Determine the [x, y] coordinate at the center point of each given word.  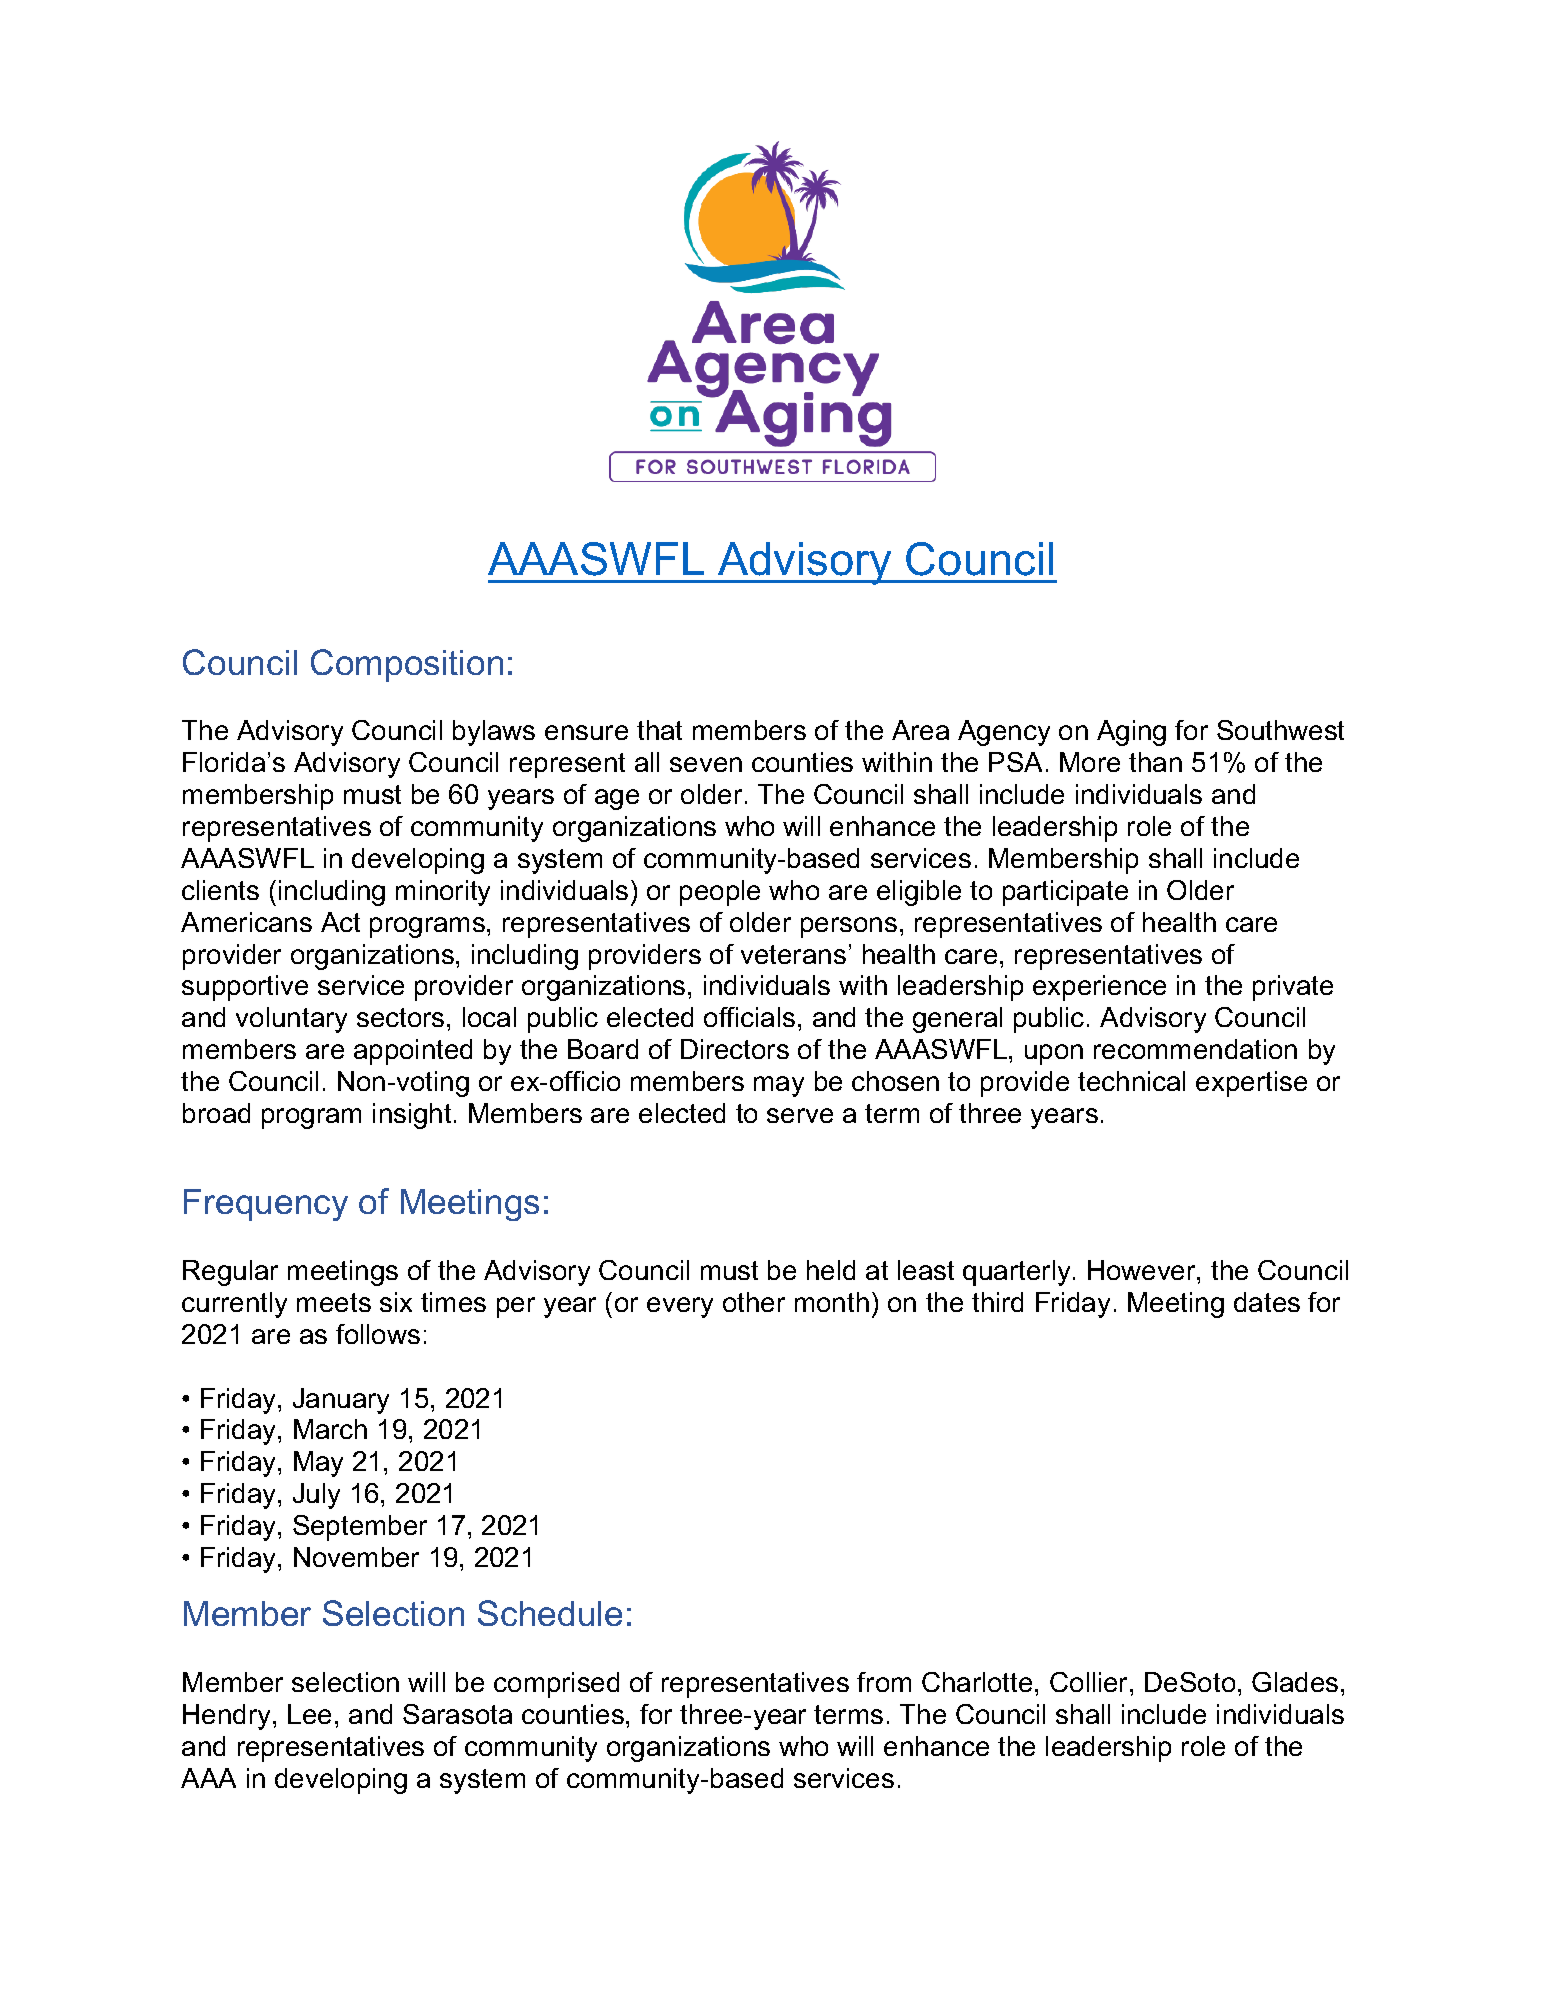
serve [800, 1115]
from [884, 1682]
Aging [1131, 733]
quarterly [1016, 1273]
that [659, 730]
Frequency [266, 1205]
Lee [309, 1714]
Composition [407, 665]
